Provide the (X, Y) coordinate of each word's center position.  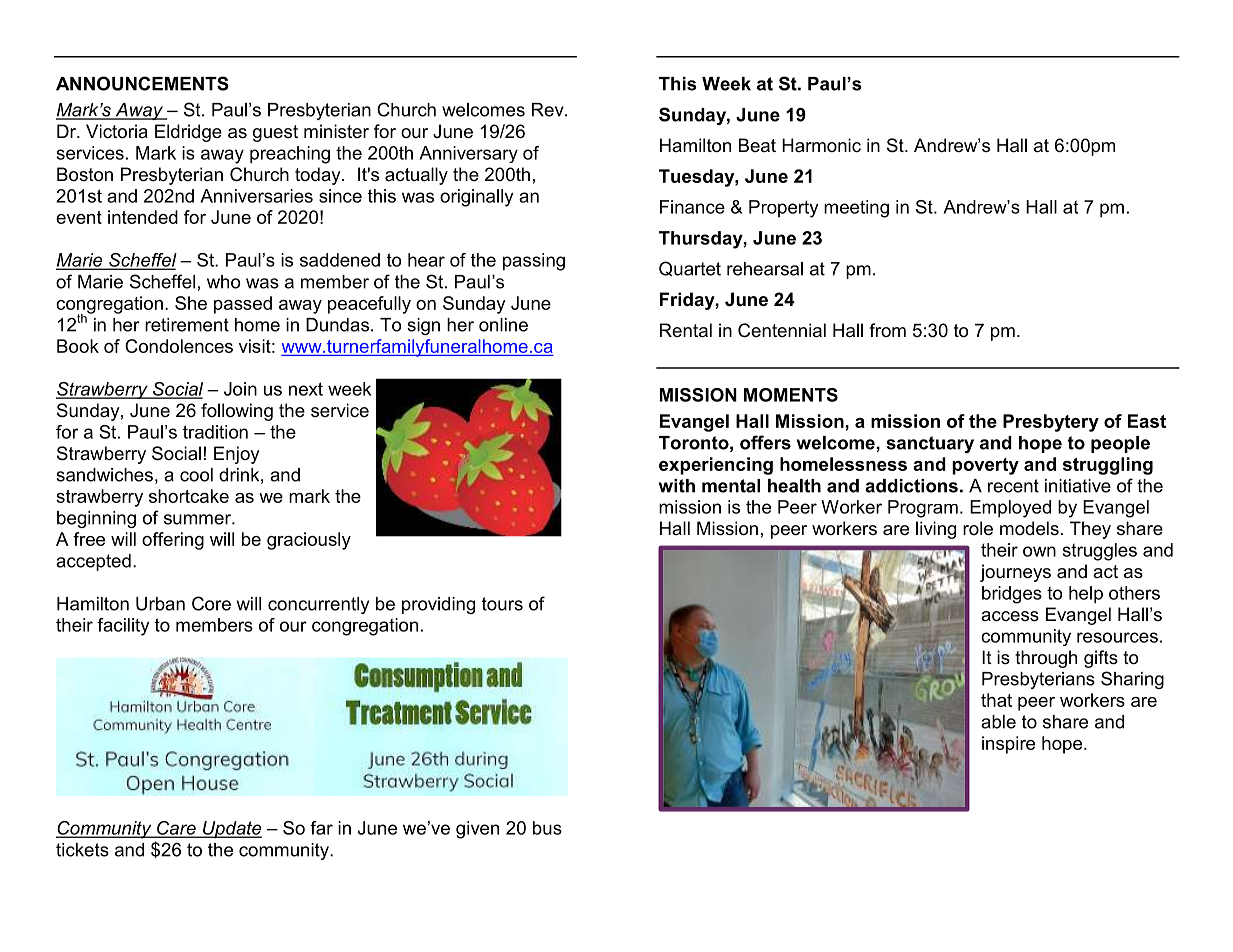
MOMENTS (791, 395)
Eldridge (188, 133)
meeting (856, 209)
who (223, 282)
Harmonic (821, 145)
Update (231, 830)
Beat (757, 145)
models (1029, 528)
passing (534, 262)
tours (502, 604)
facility (123, 627)
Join (240, 389)
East (1147, 421)
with (677, 486)
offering (173, 541)
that (996, 700)
